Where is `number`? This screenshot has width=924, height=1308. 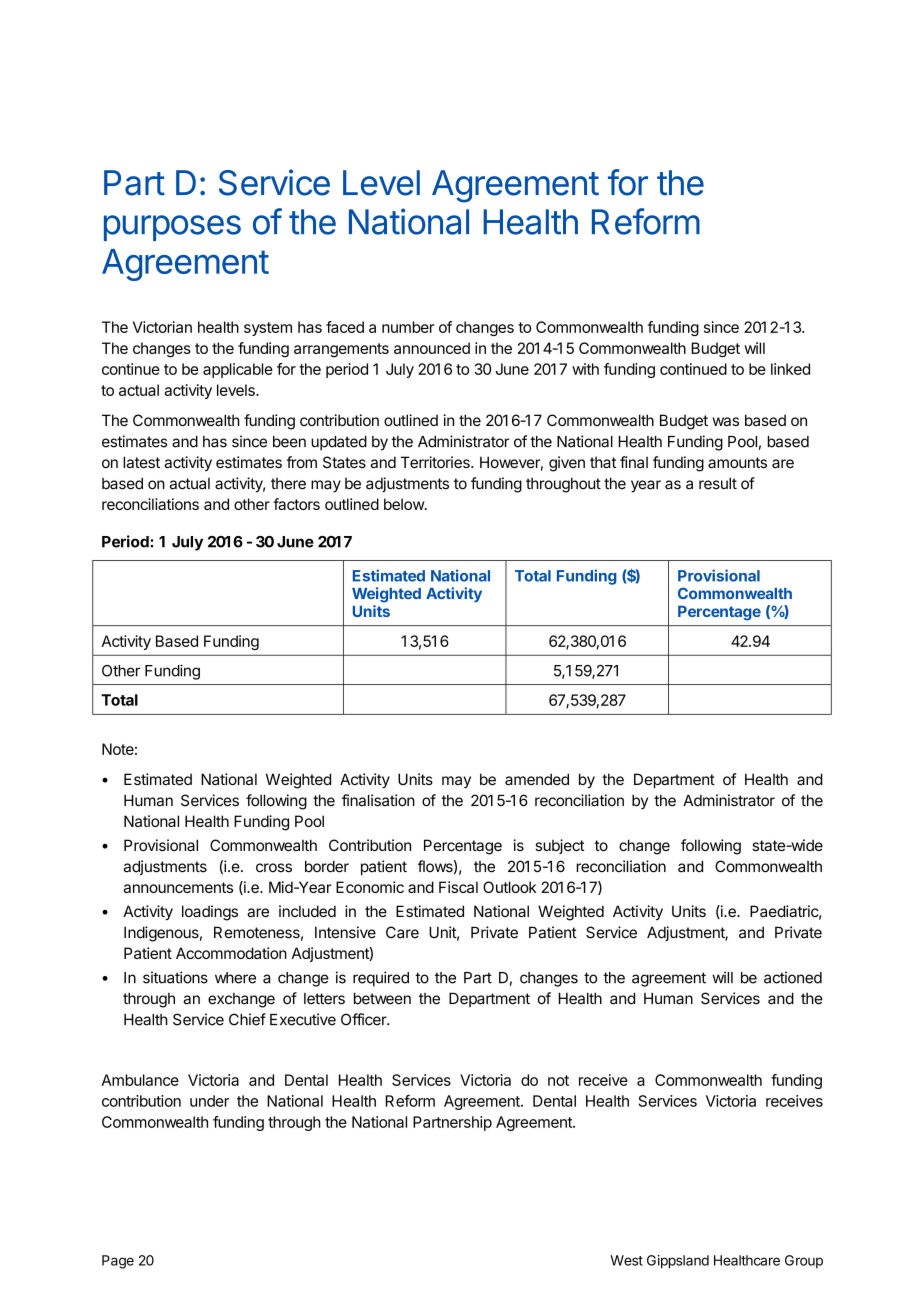
number is located at coordinates (408, 327).
